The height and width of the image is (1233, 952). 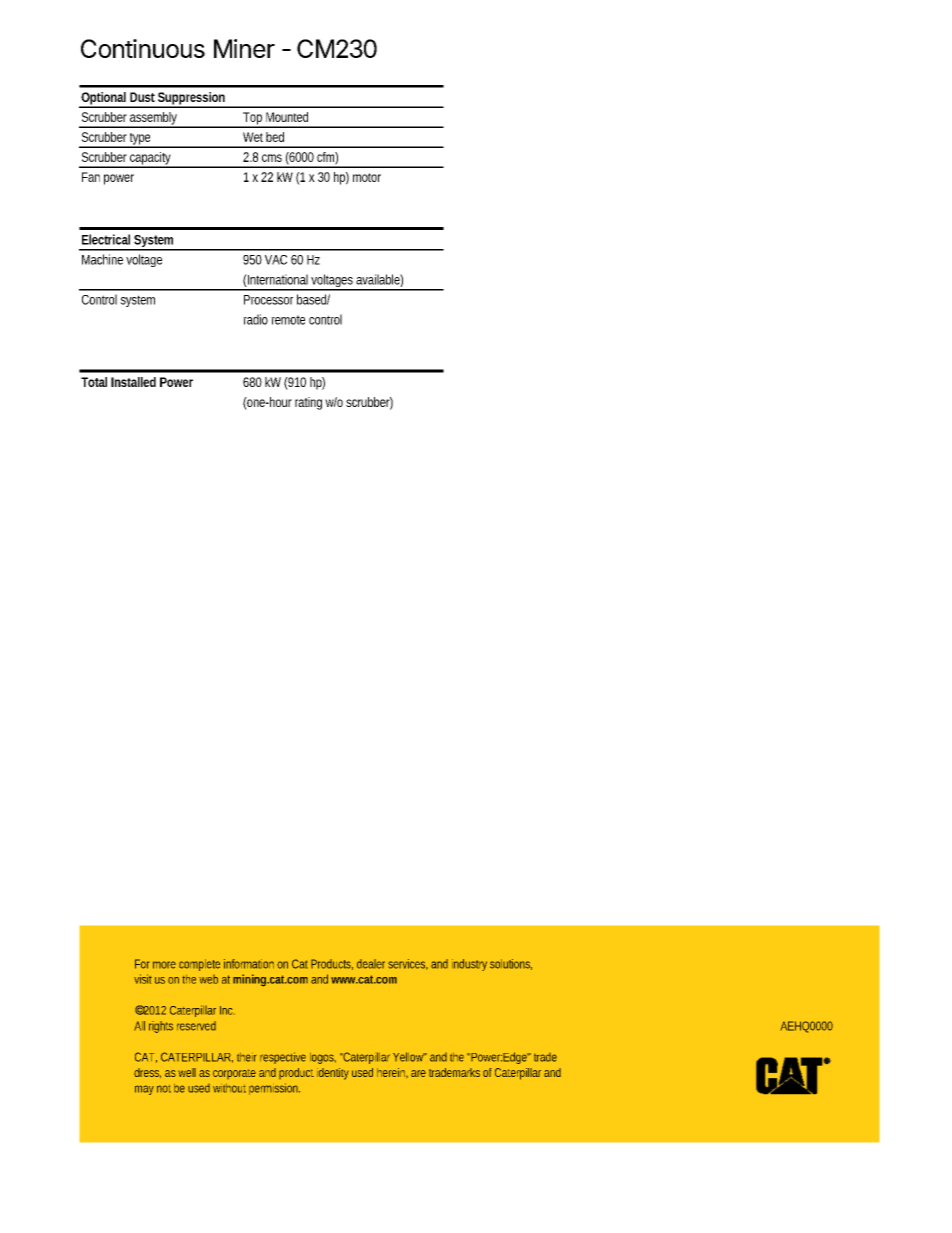 I want to click on motor, so click(x=367, y=177).
